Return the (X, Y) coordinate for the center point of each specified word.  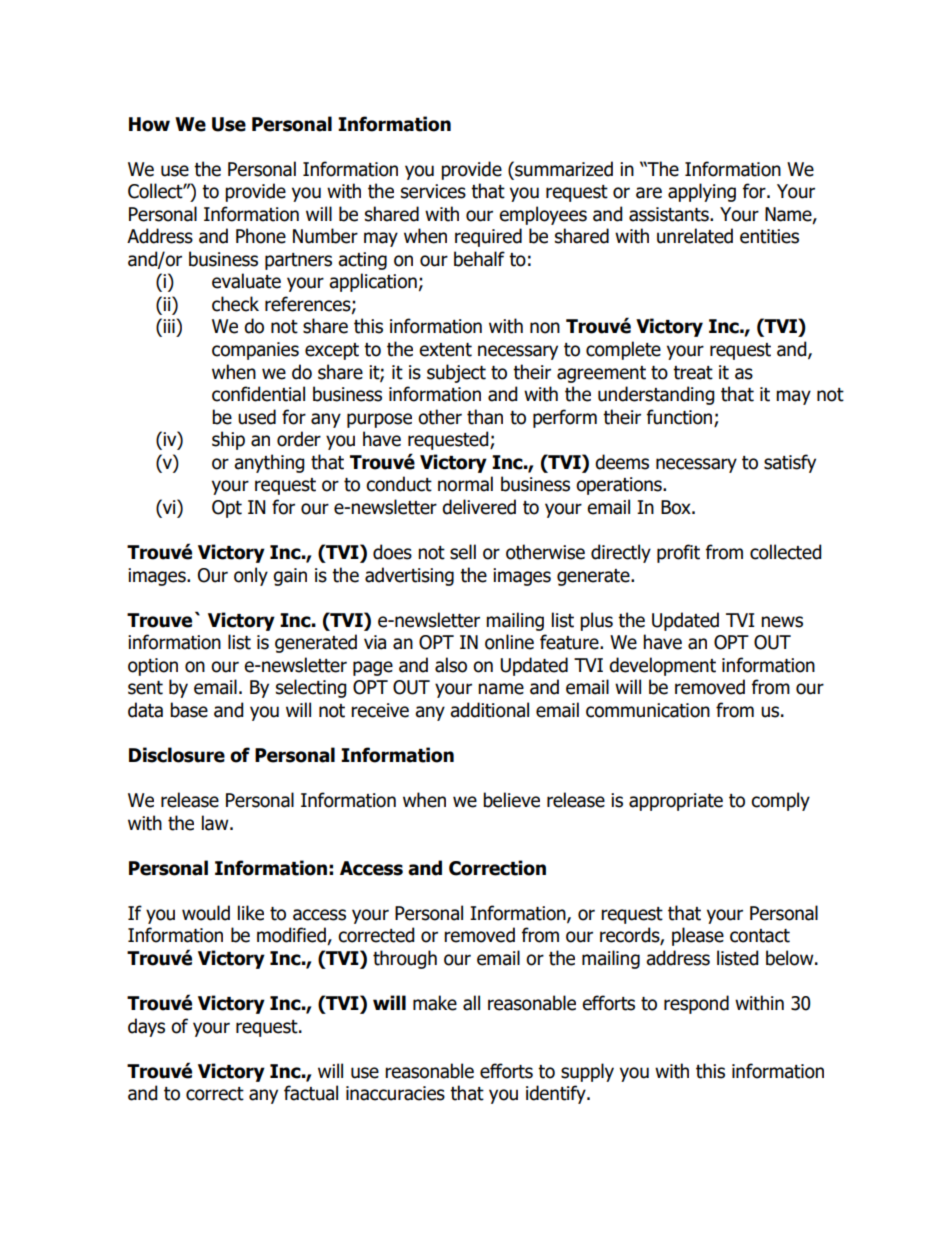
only (251, 576)
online (509, 642)
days (146, 1027)
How (149, 124)
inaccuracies (395, 1093)
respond (696, 1004)
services (433, 191)
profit (678, 553)
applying (702, 192)
